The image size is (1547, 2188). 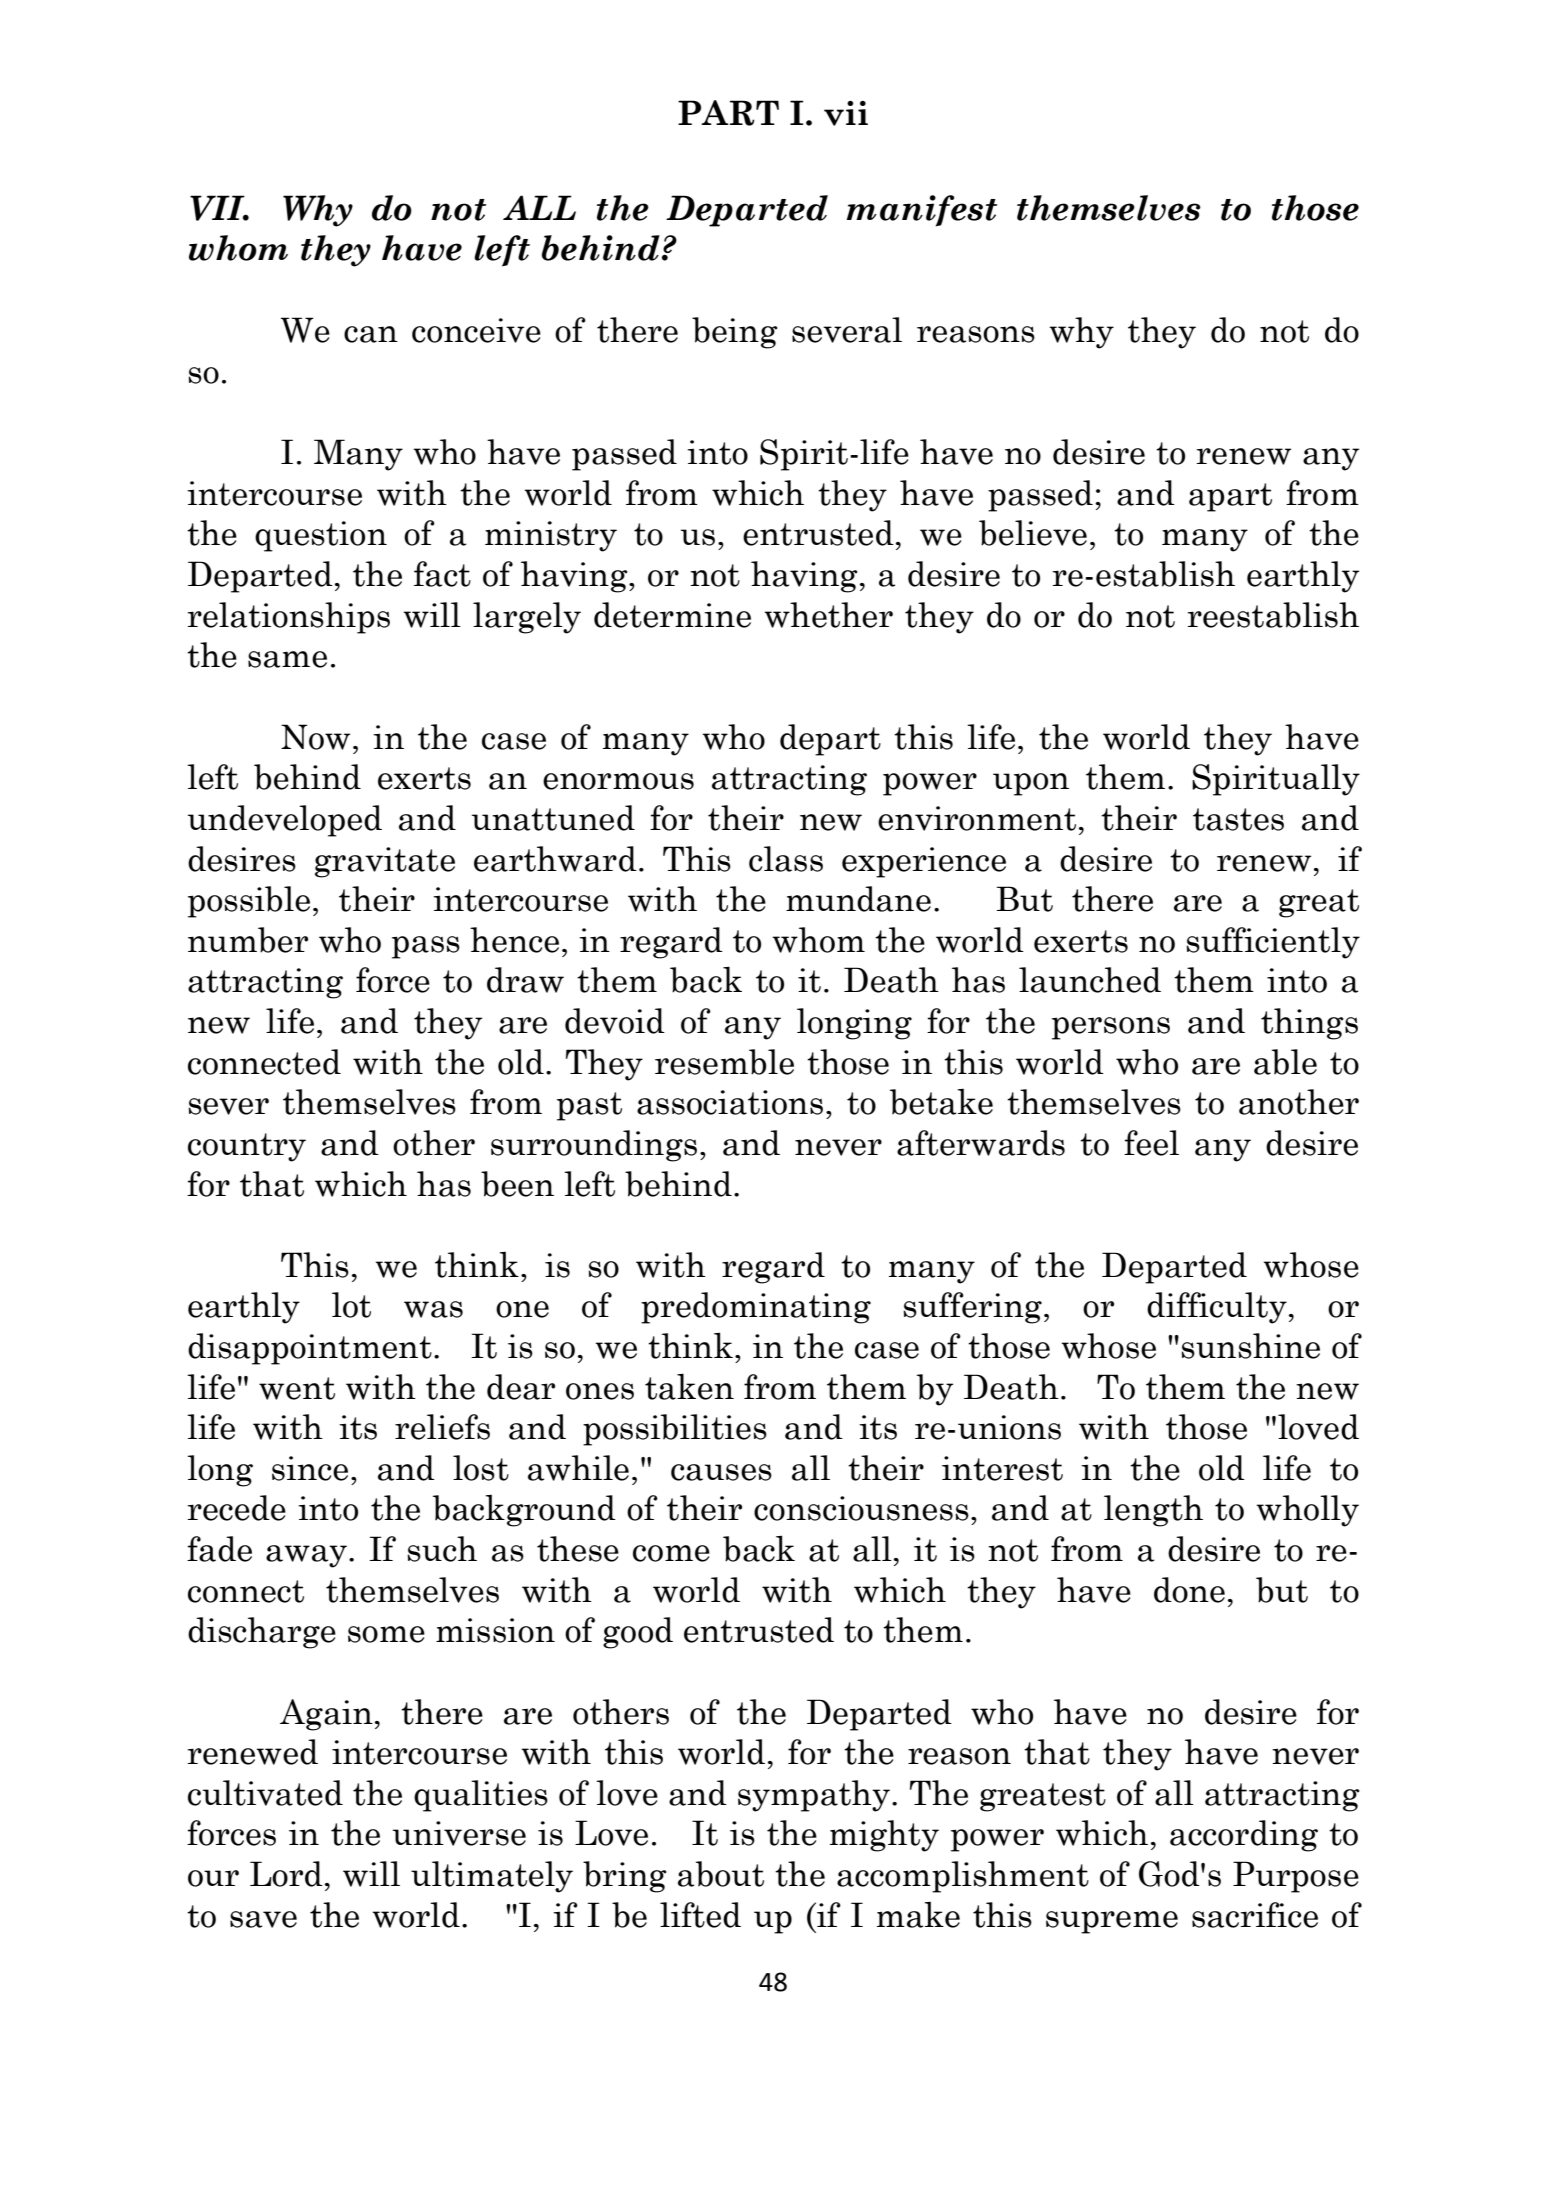 I want to click on tastes, so click(x=1238, y=819).
